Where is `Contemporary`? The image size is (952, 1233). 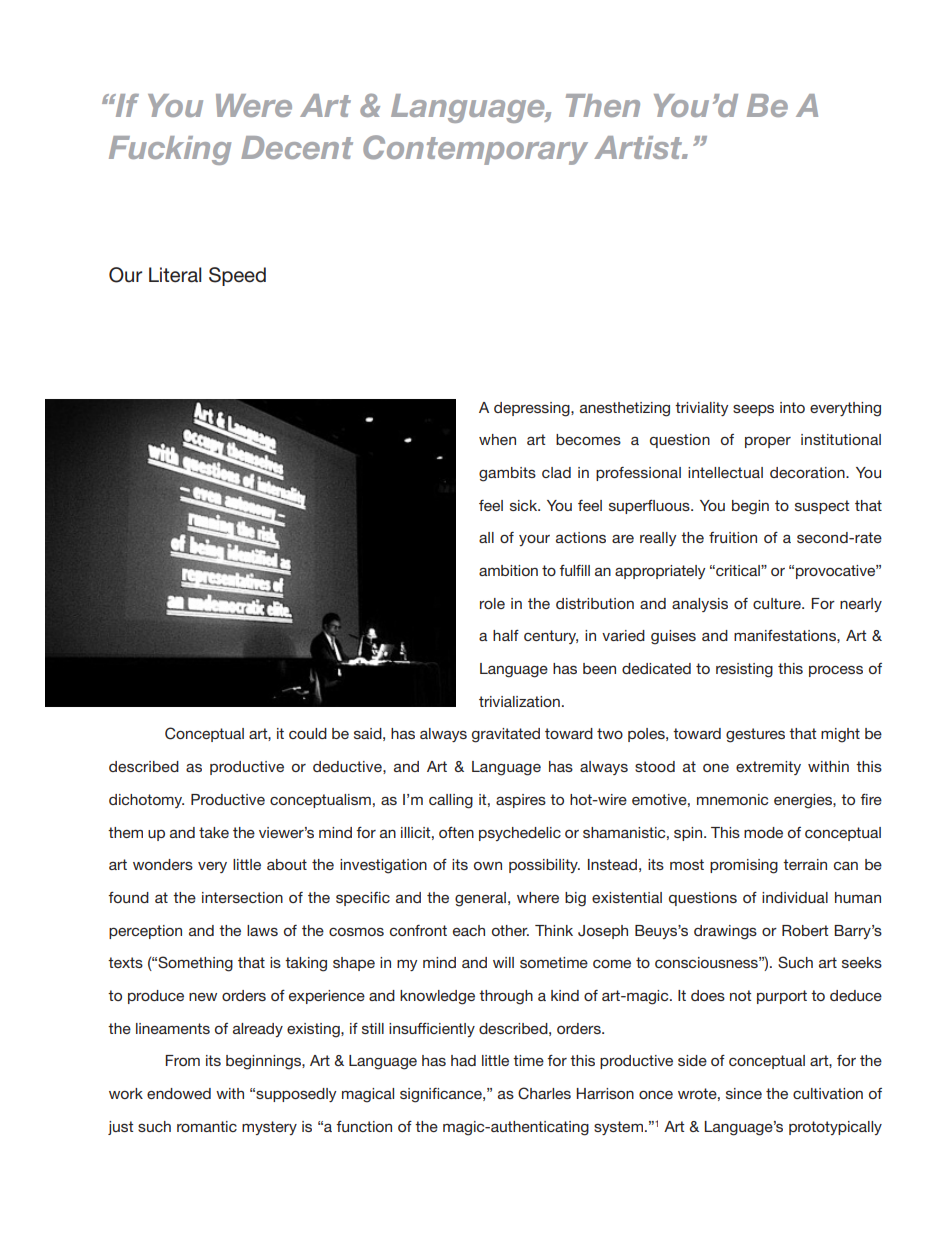 Contemporary is located at coordinates (475, 150).
